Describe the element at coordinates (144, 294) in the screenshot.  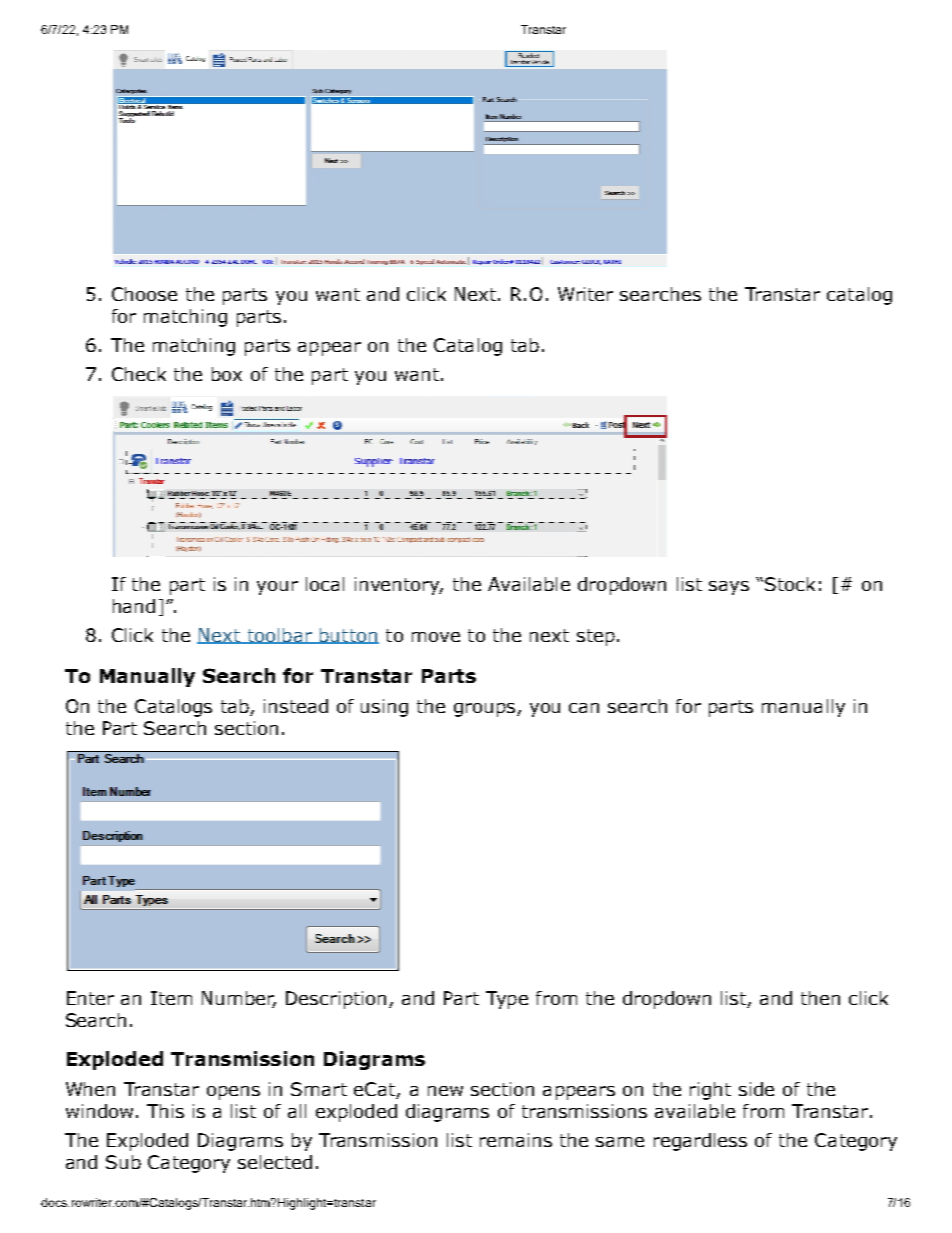
I see `Choose` at that location.
